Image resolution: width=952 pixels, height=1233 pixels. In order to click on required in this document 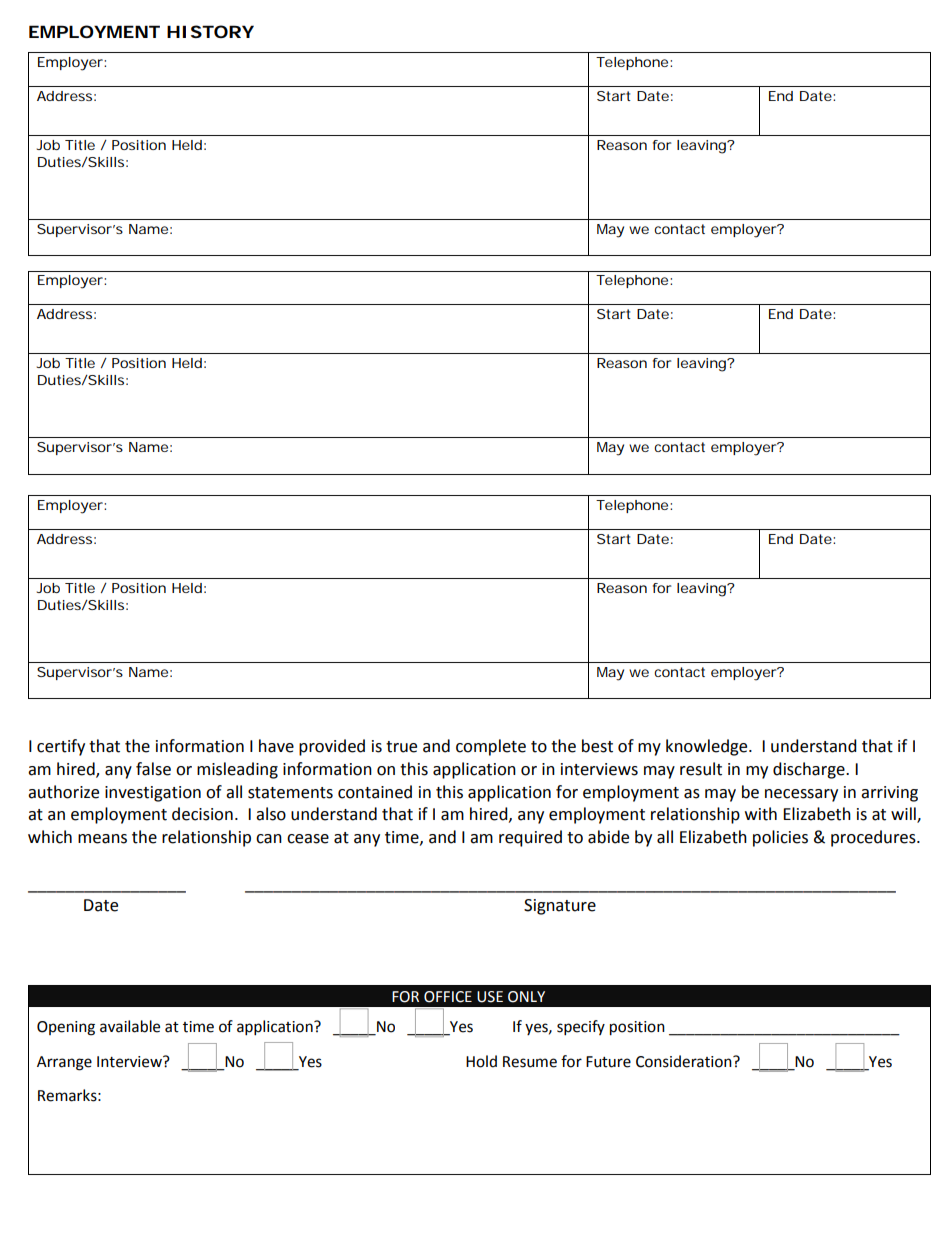, I will do `click(530, 838)`.
